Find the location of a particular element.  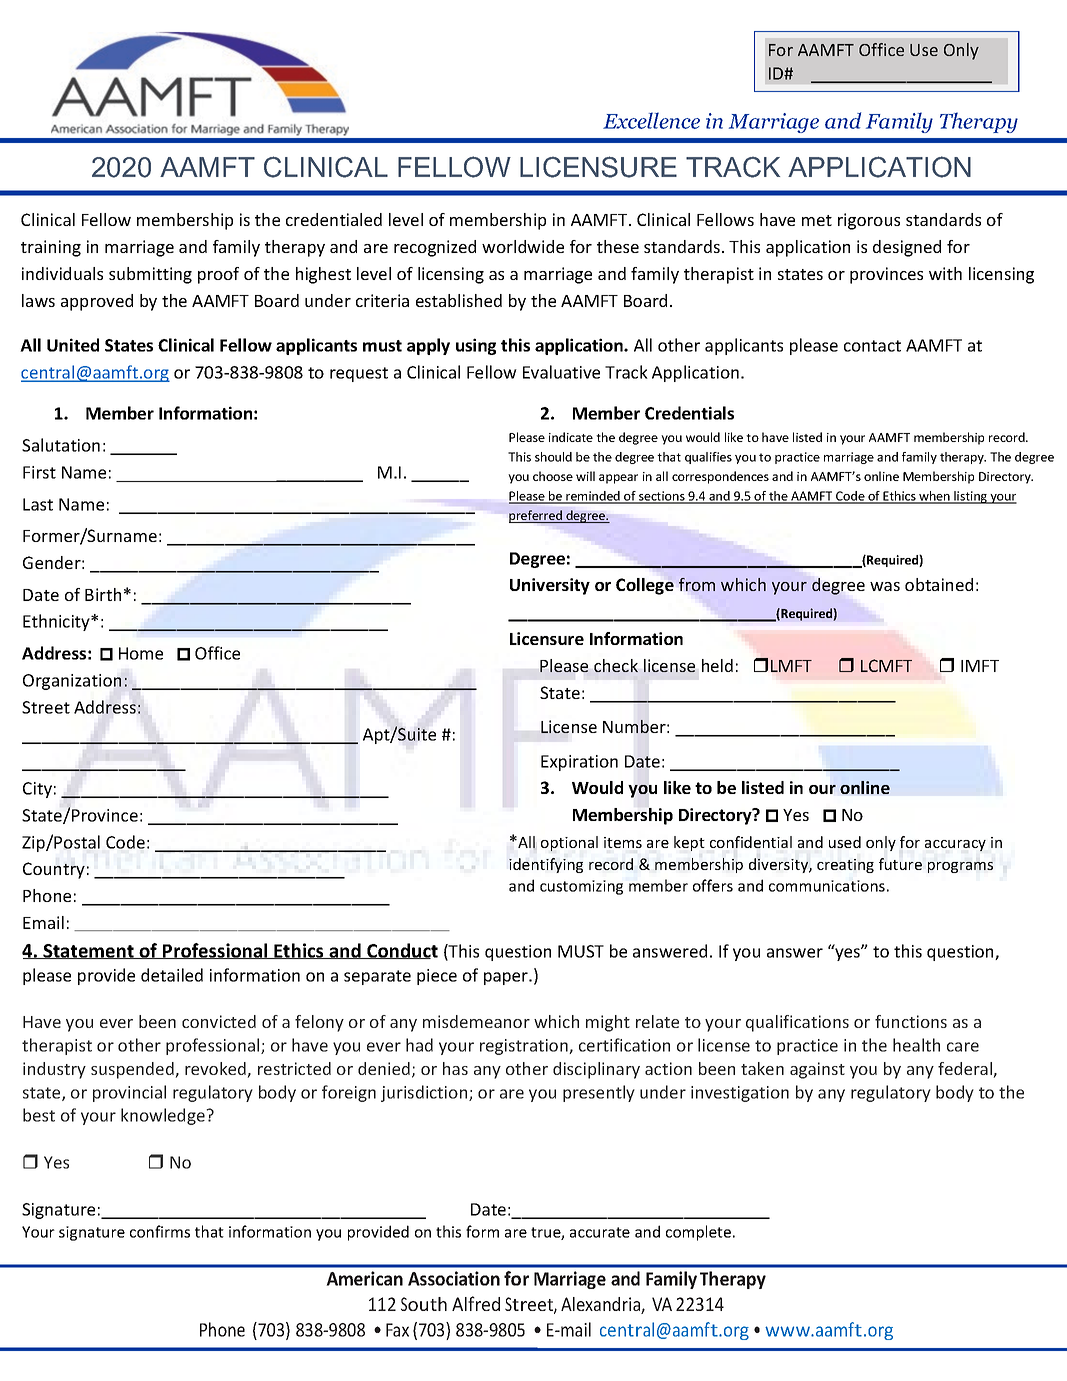

communications is located at coordinates (827, 886).
